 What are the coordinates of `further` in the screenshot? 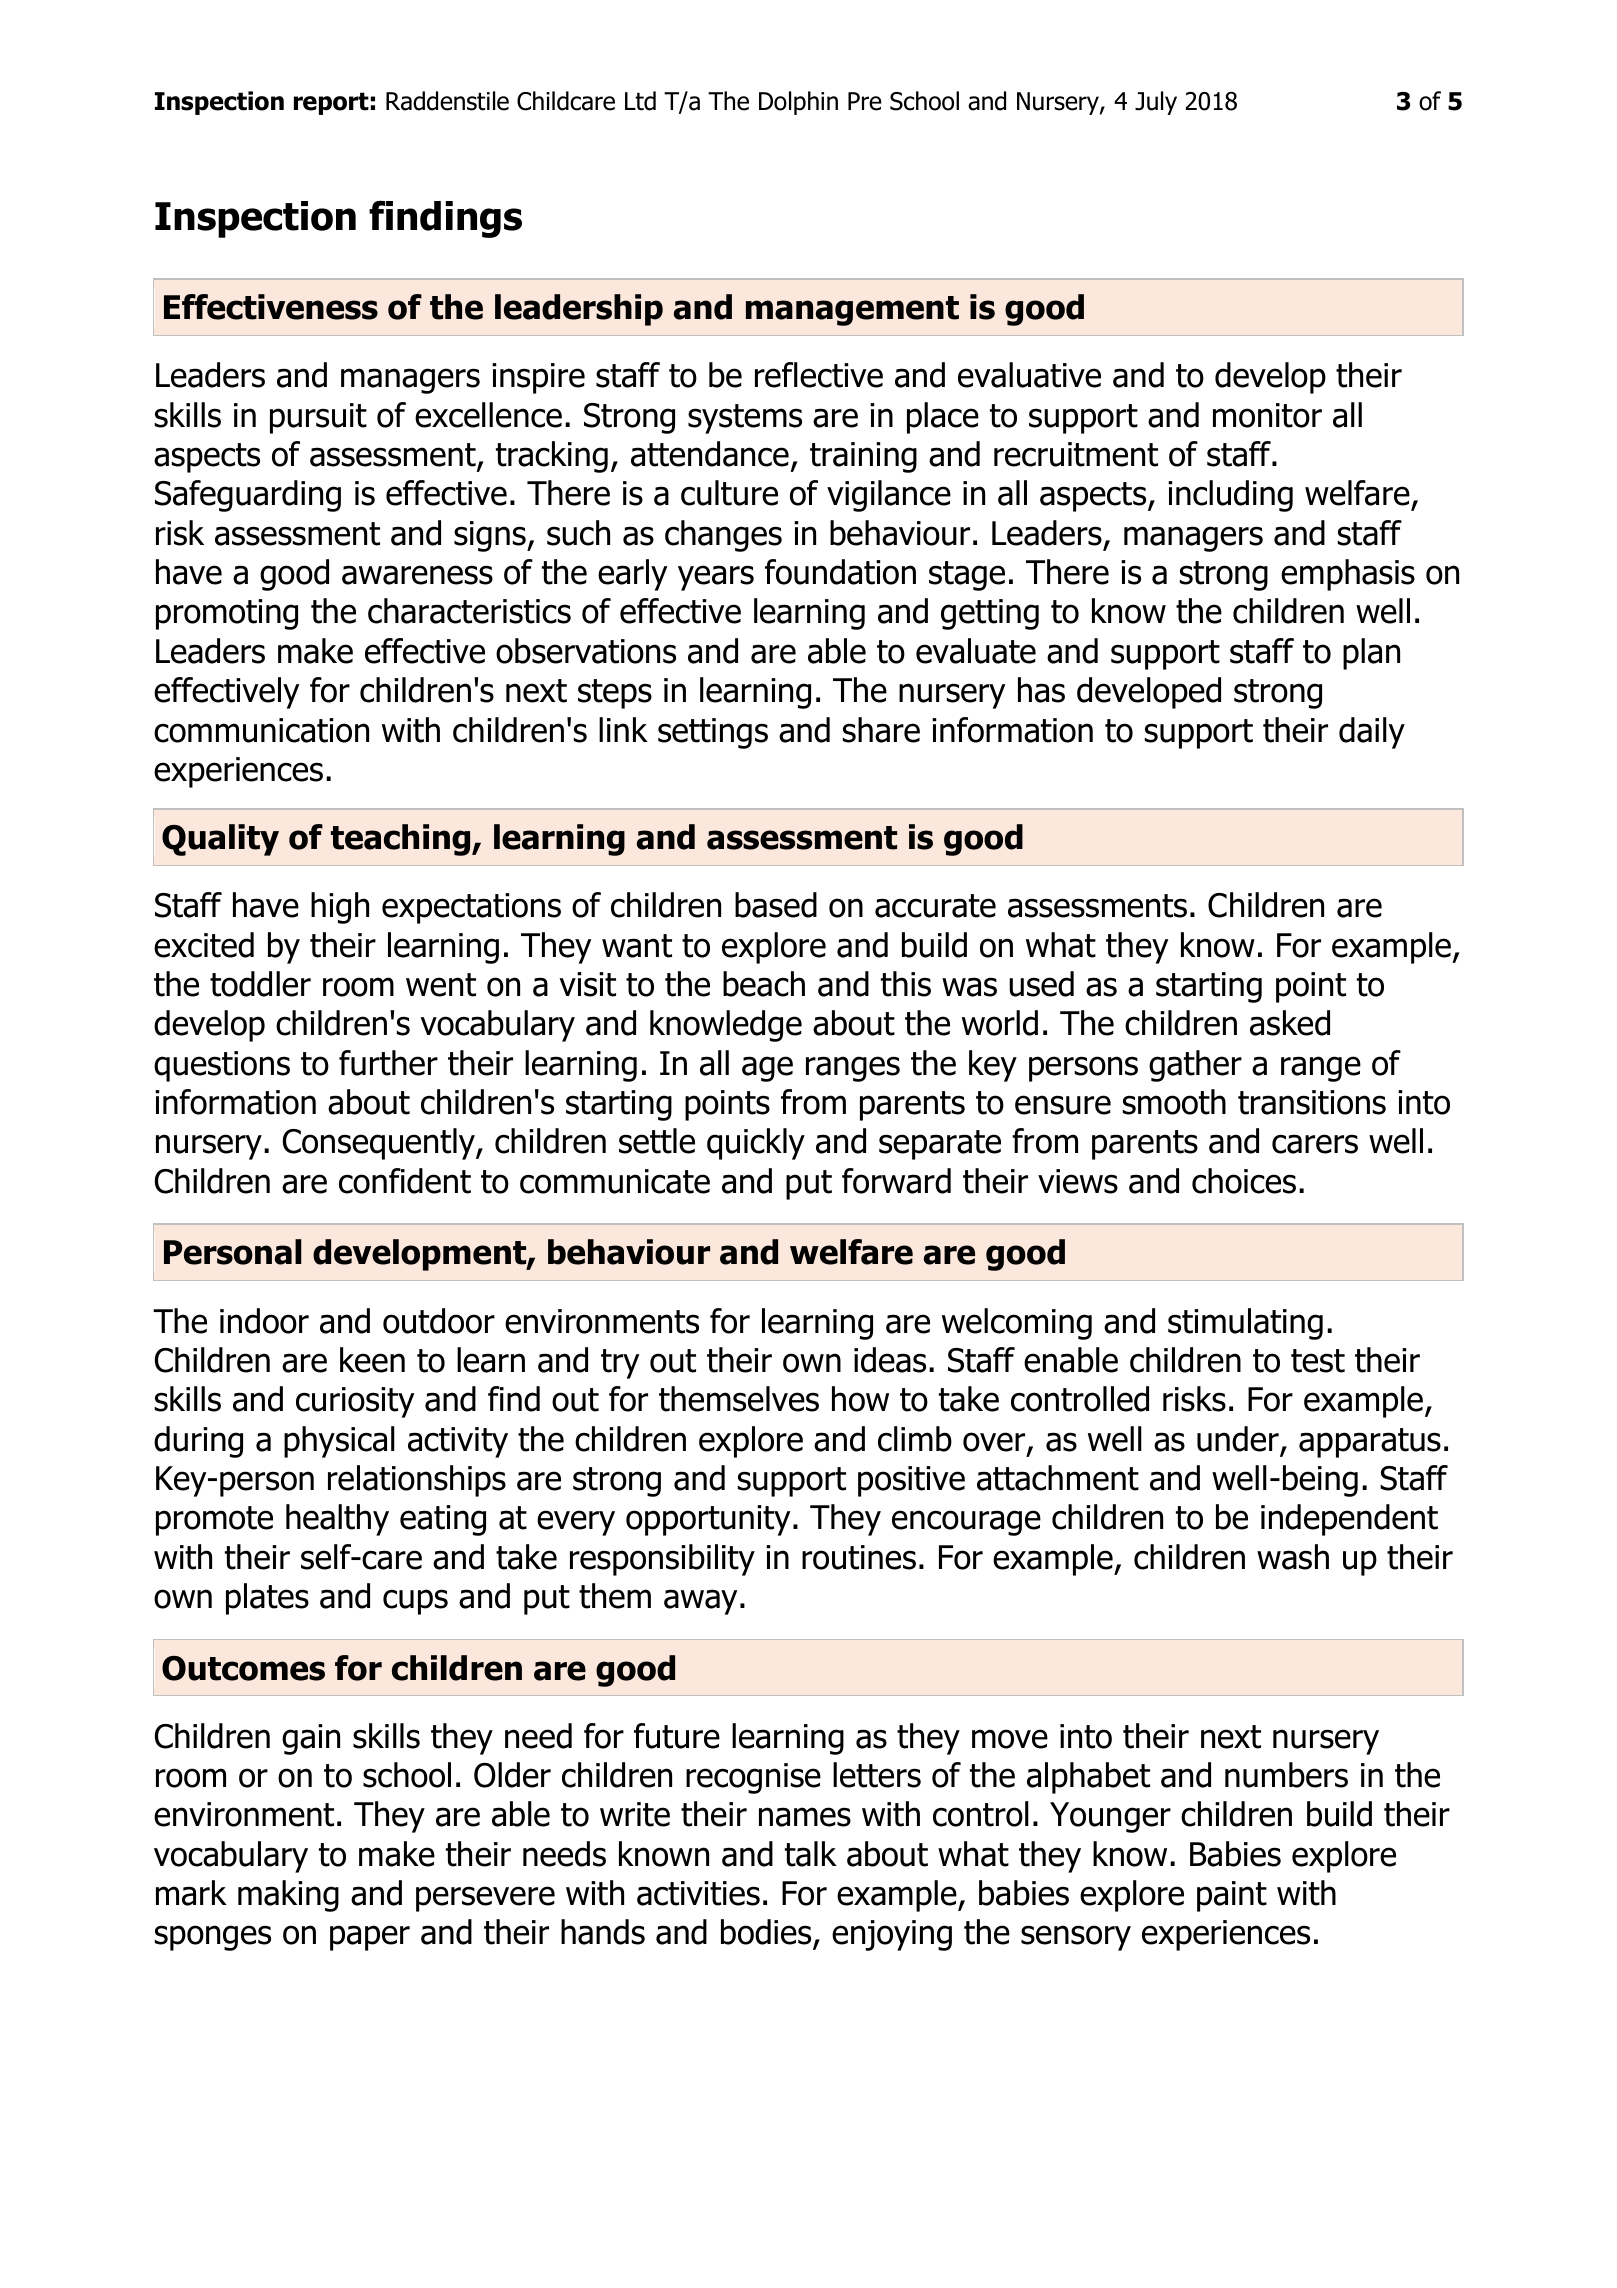 It's located at (388, 1063).
